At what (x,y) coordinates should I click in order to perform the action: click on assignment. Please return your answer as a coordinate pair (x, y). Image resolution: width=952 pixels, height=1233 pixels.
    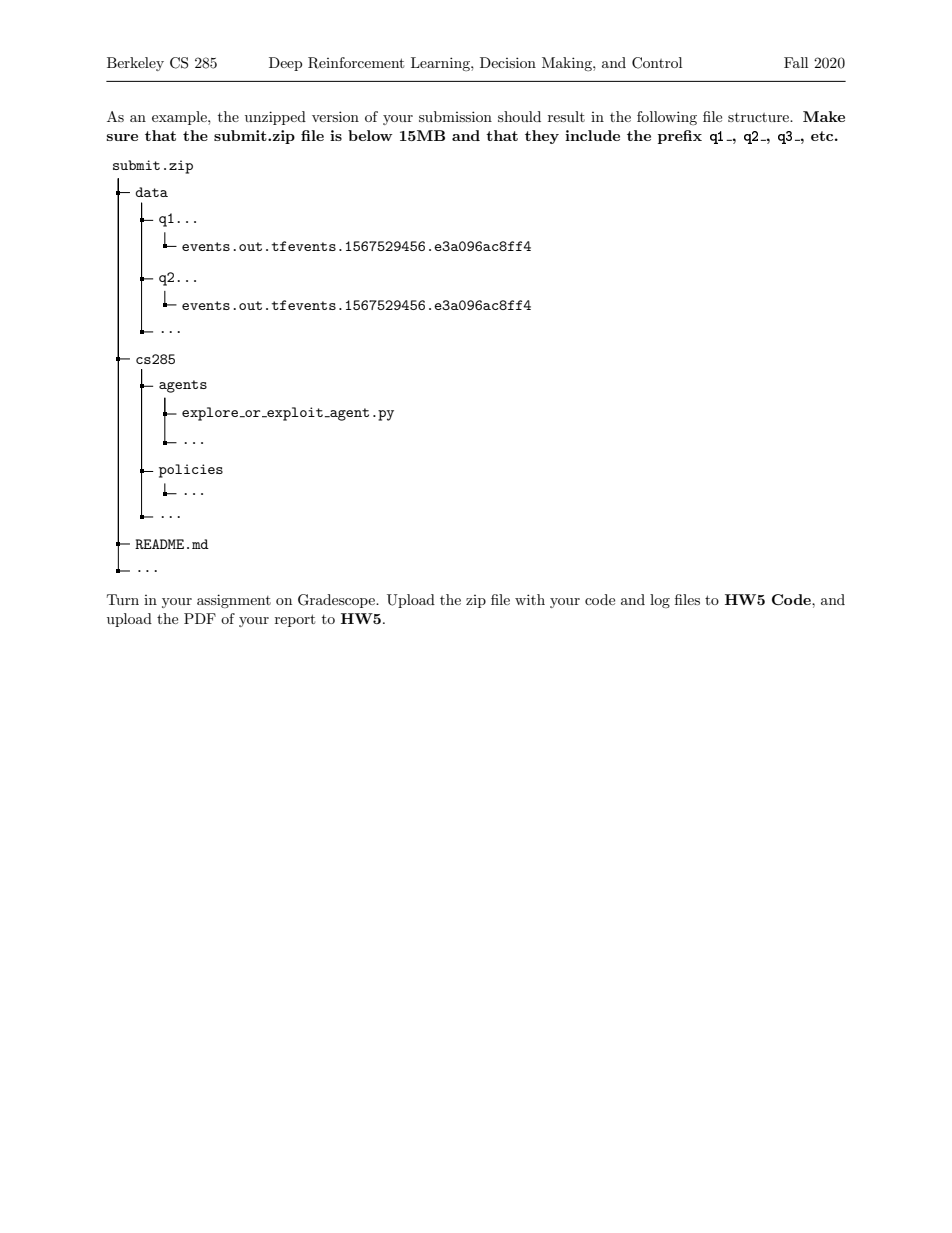
    Looking at the image, I should click on (234, 601).
